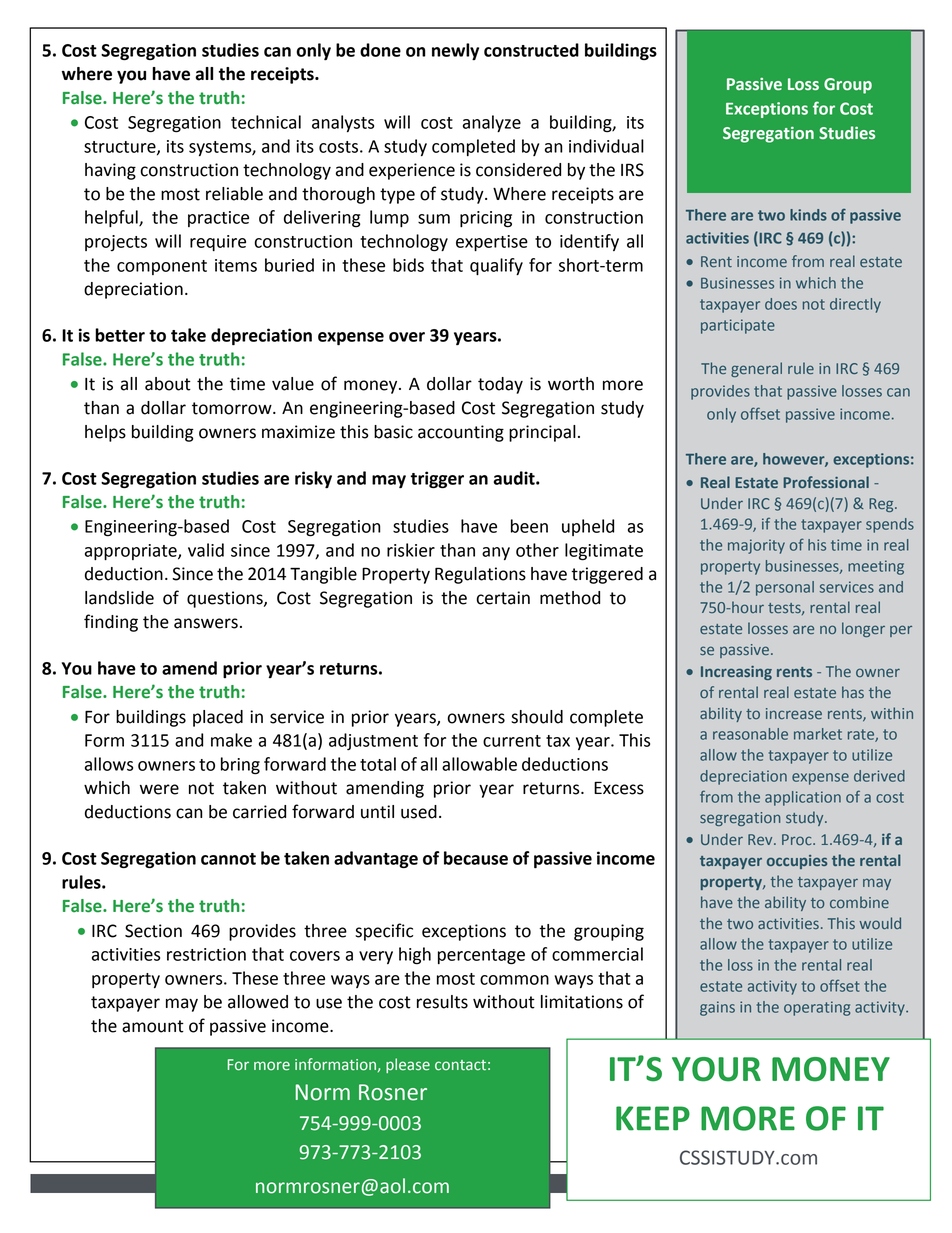 The height and width of the screenshot is (1233, 952). What do you see at coordinates (798, 839) in the screenshot?
I see `Proc` at bounding box center [798, 839].
